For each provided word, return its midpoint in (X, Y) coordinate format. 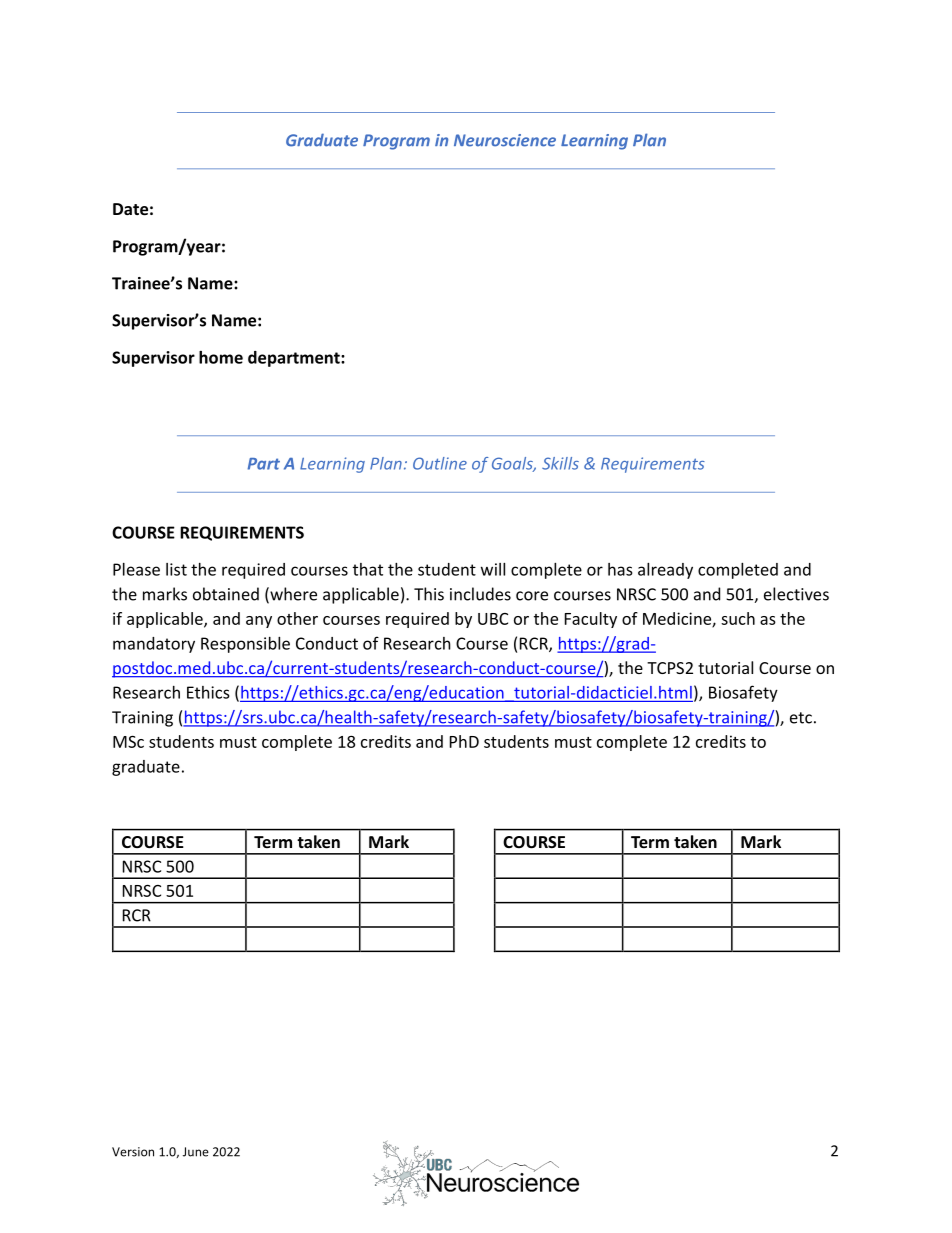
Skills (560, 463)
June (196, 1152)
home (221, 357)
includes (480, 594)
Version (133, 1152)
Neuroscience (505, 140)
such (738, 618)
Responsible (245, 645)
